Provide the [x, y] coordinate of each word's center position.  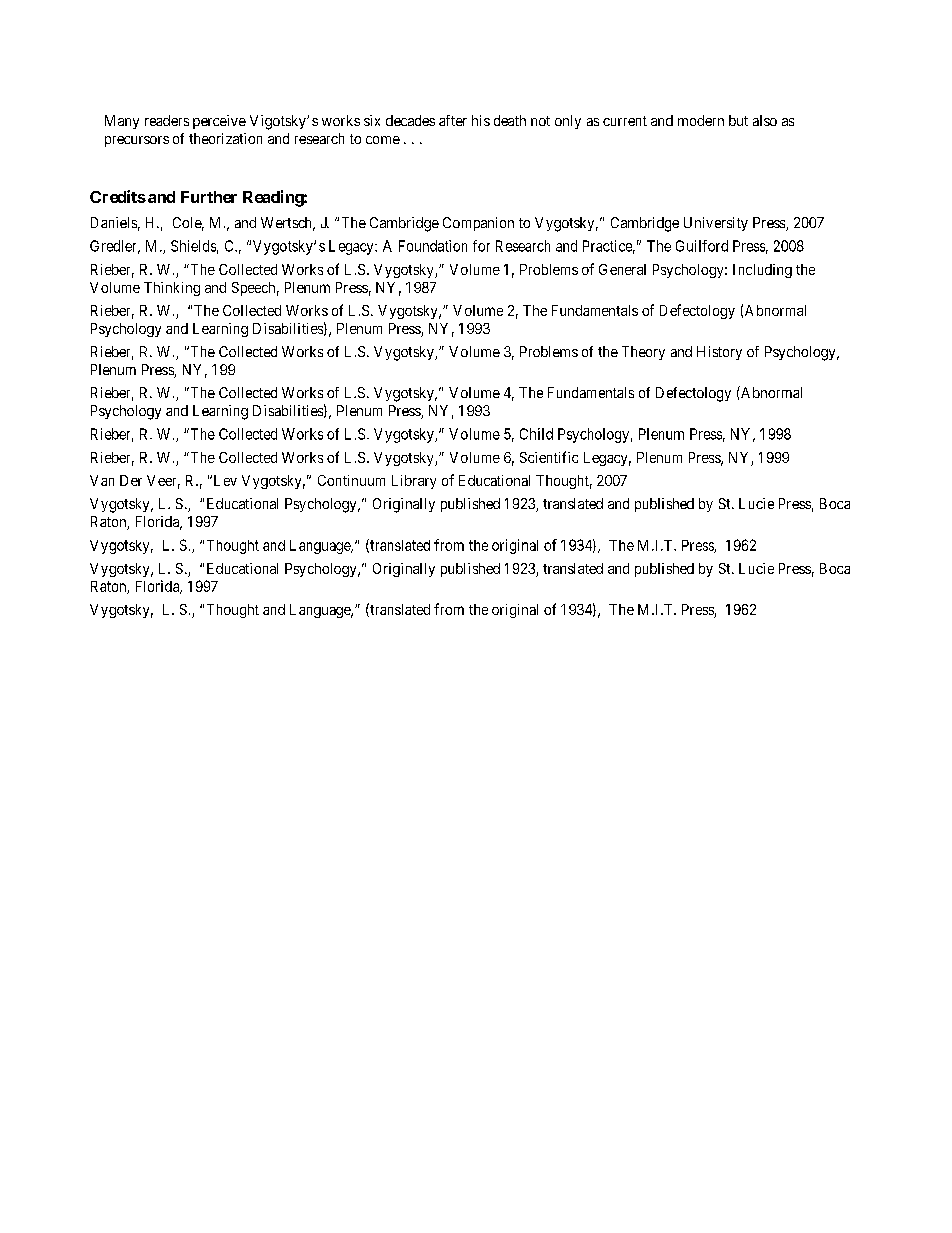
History [719, 353]
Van [102, 480]
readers [167, 120]
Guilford [702, 246]
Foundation [433, 246]
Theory [643, 353]
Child [536, 434]
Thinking [172, 289]
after [453, 120]
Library [414, 482]
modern [701, 120]
